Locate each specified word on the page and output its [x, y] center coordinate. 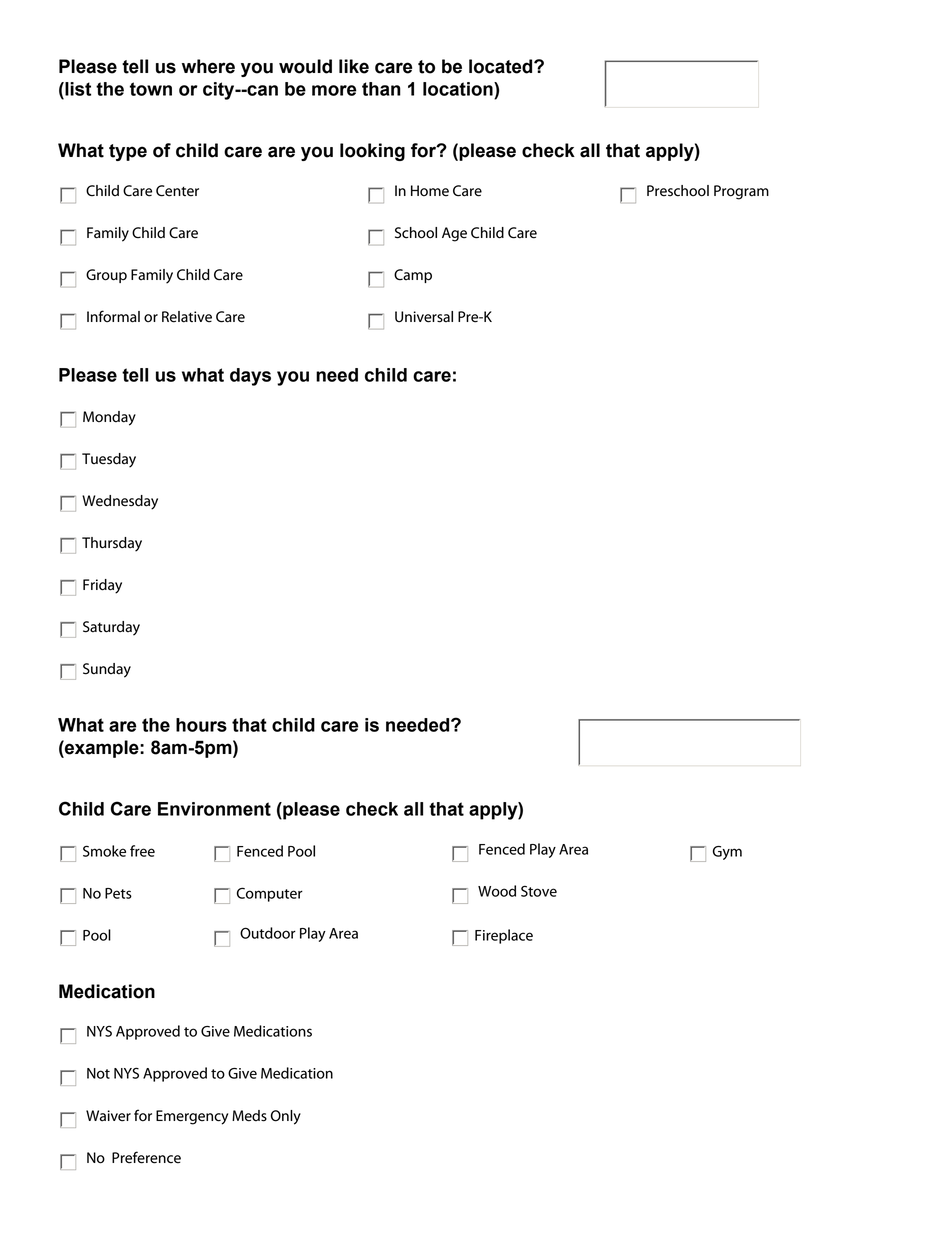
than [381, 89]
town [151, 89]
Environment [214, 809]
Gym [727, 853]
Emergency [192, 1117]
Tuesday [109, 460]
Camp [413, 276]
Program [741, 192]
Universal [424, 317]
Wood [497, 891]
